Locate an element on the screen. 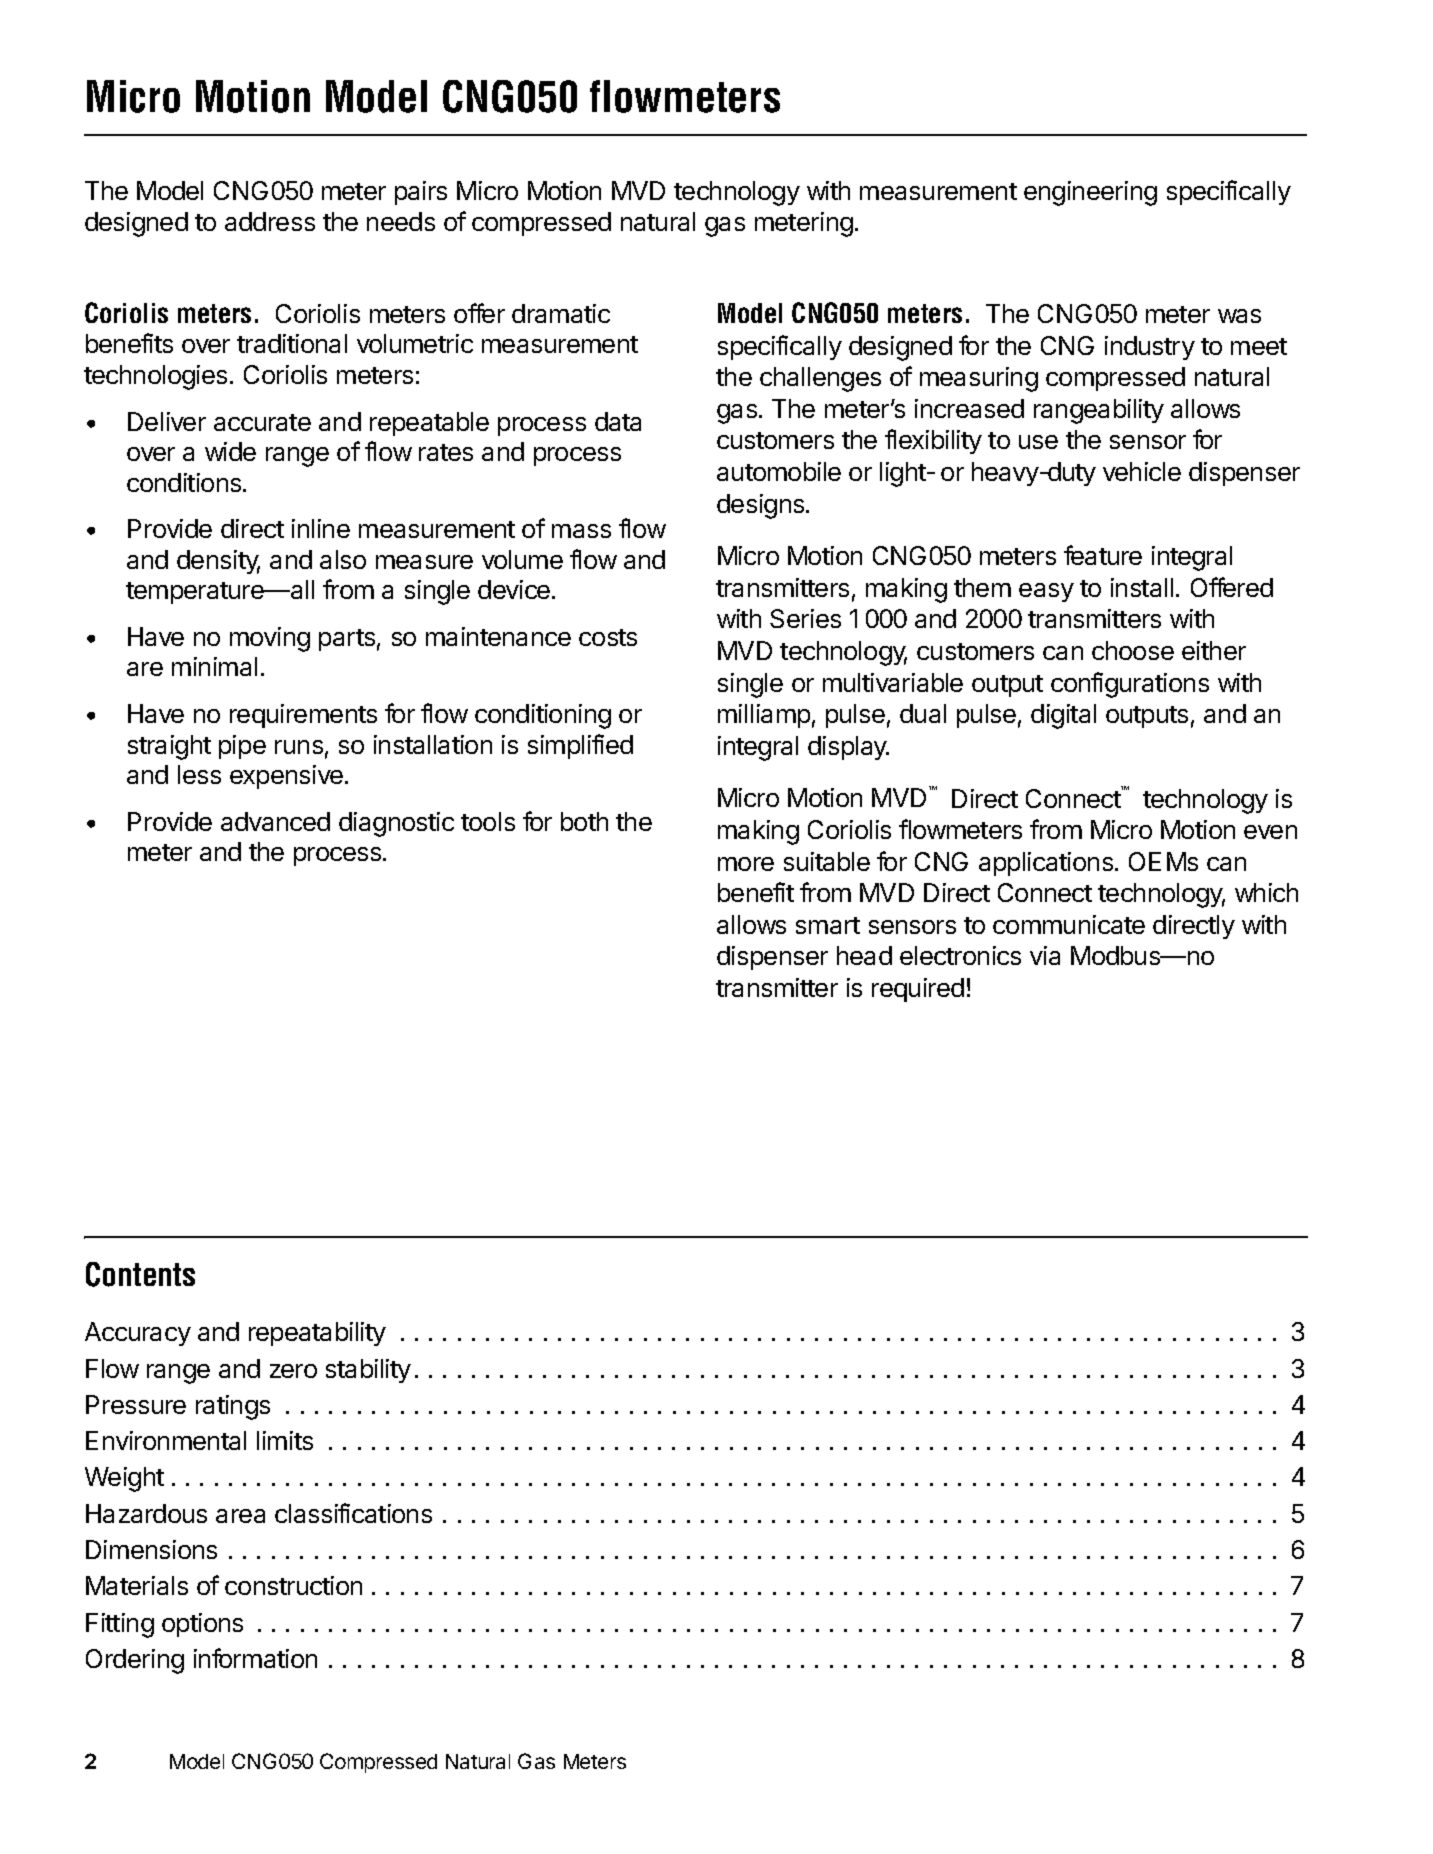 The width and height of the screenshot is (1433, 1854). repeatability is located at coordinates (317, 1334).
